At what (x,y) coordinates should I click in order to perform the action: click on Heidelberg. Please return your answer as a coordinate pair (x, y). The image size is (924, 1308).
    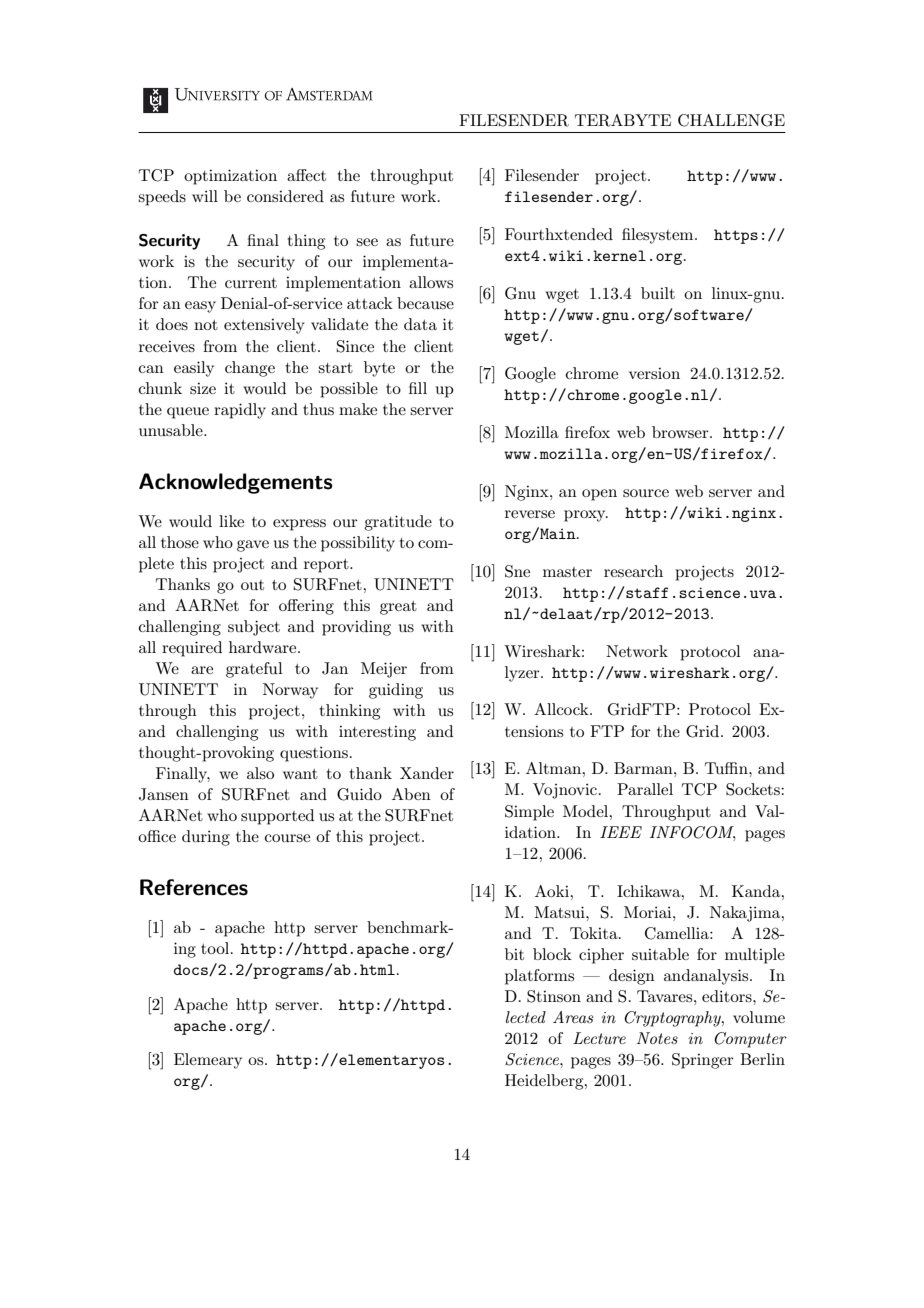
    Looking at the image, I should click on (545, 1082).
